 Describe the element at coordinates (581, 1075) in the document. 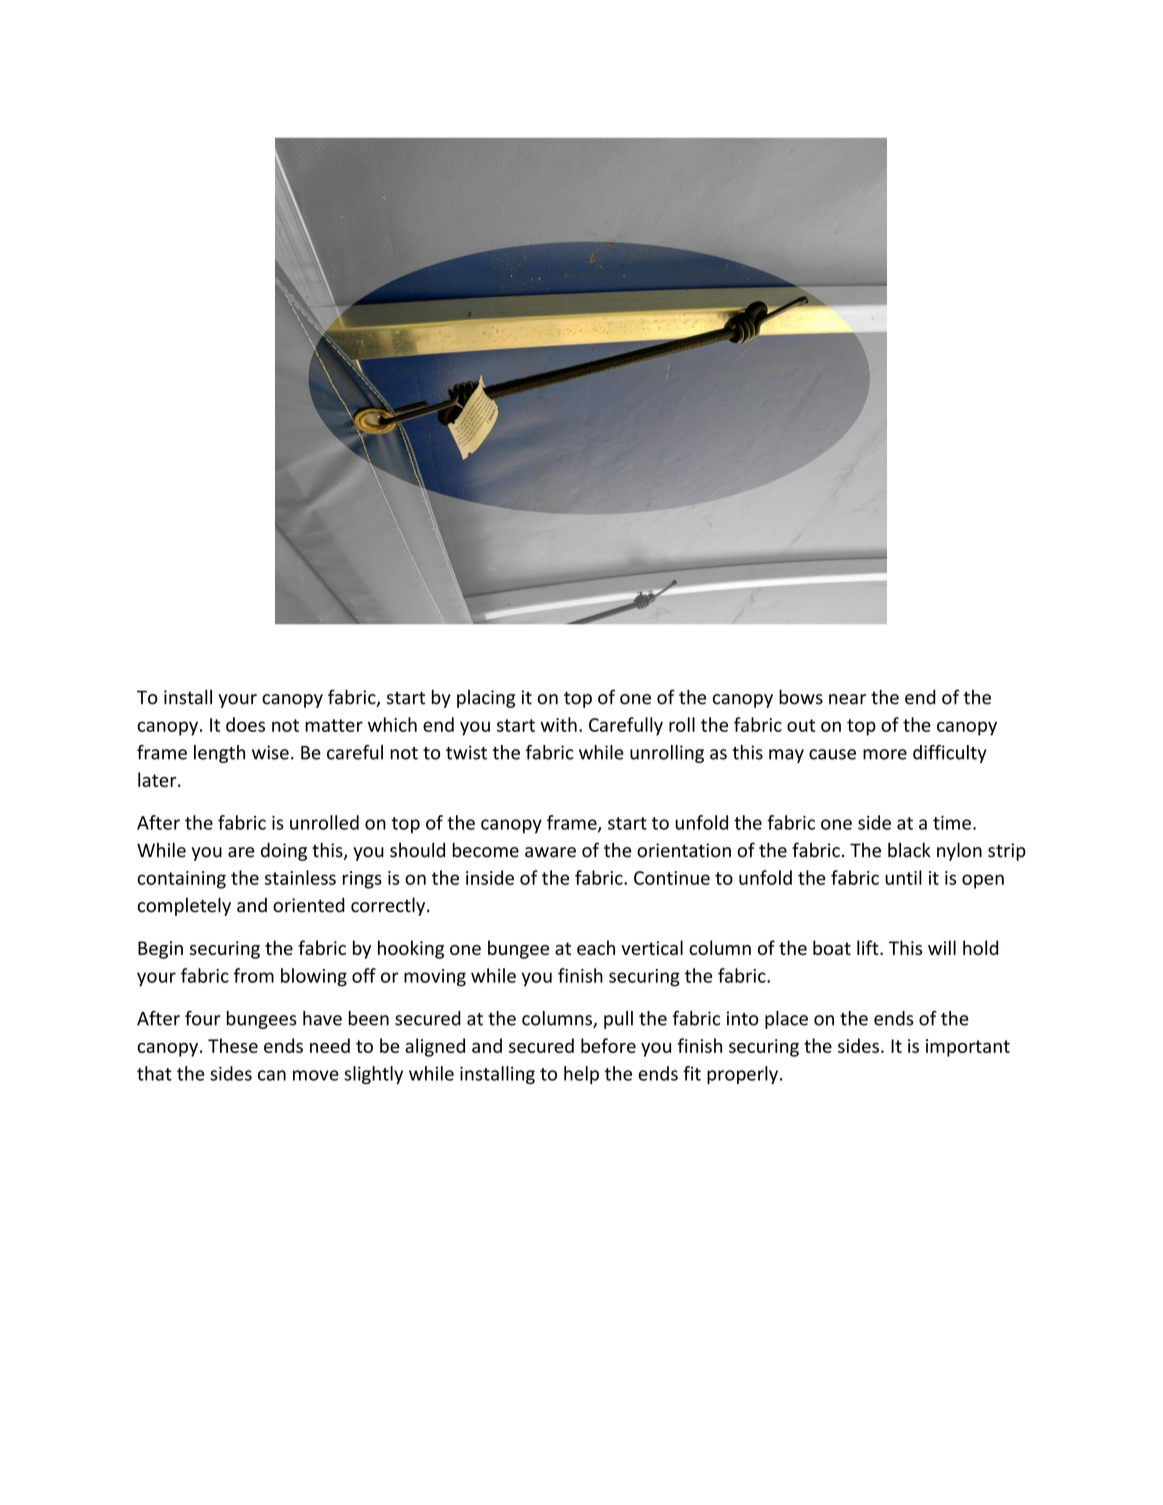

I see `help` at that location.
